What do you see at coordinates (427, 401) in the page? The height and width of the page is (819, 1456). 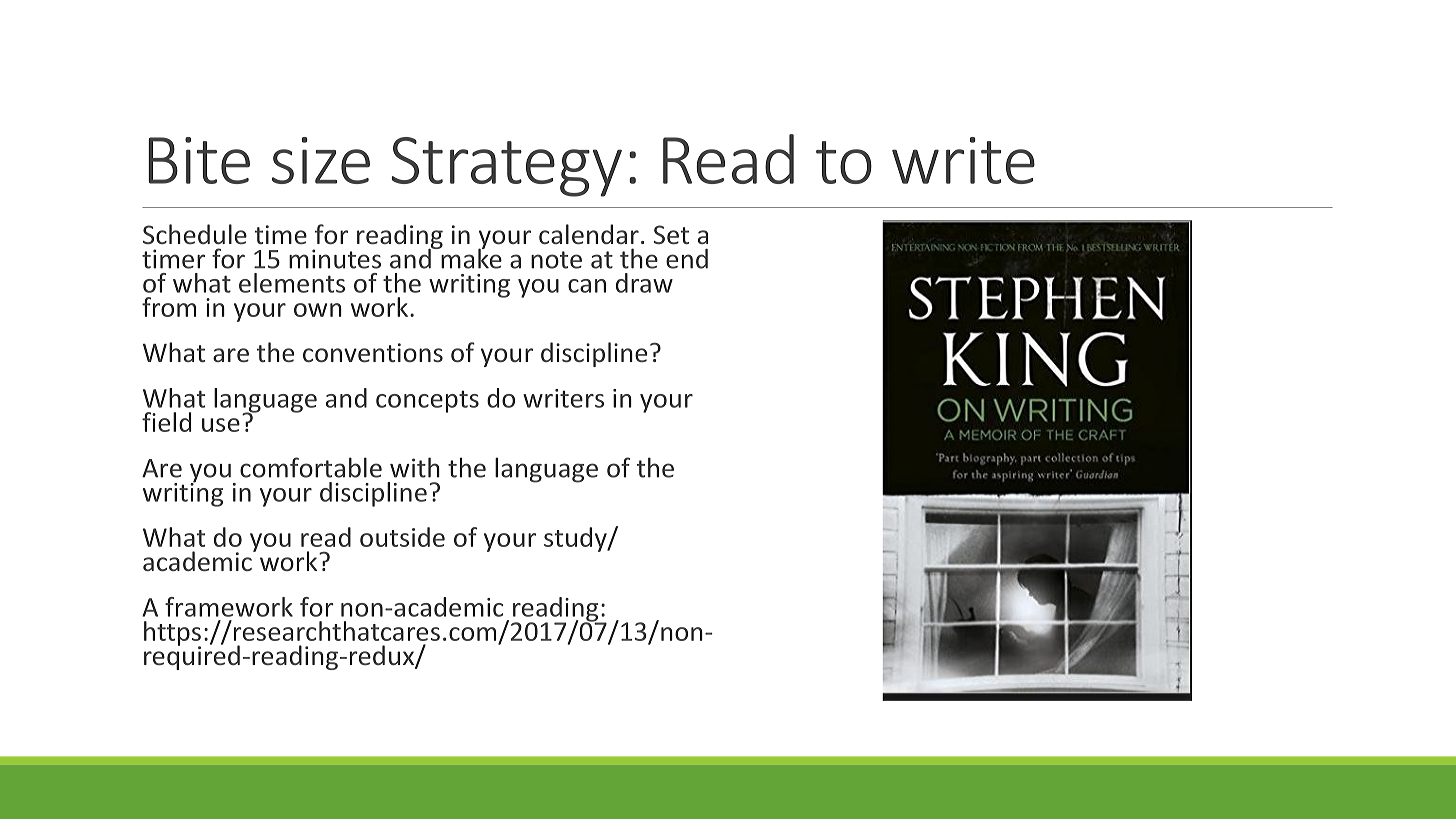 I see `concepts` at bounding box center [427, 401].
